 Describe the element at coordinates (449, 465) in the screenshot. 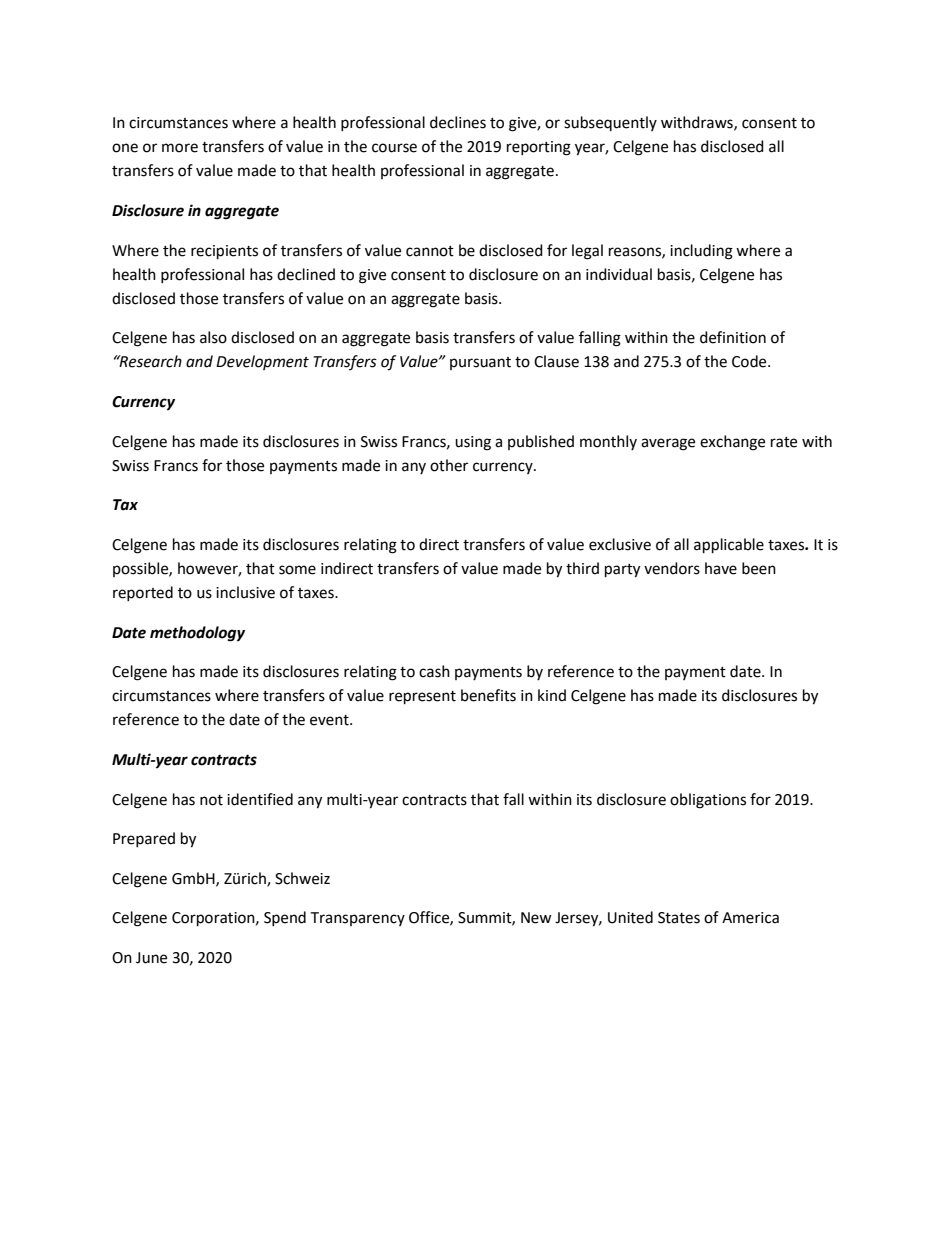

I see `other` at that location.
